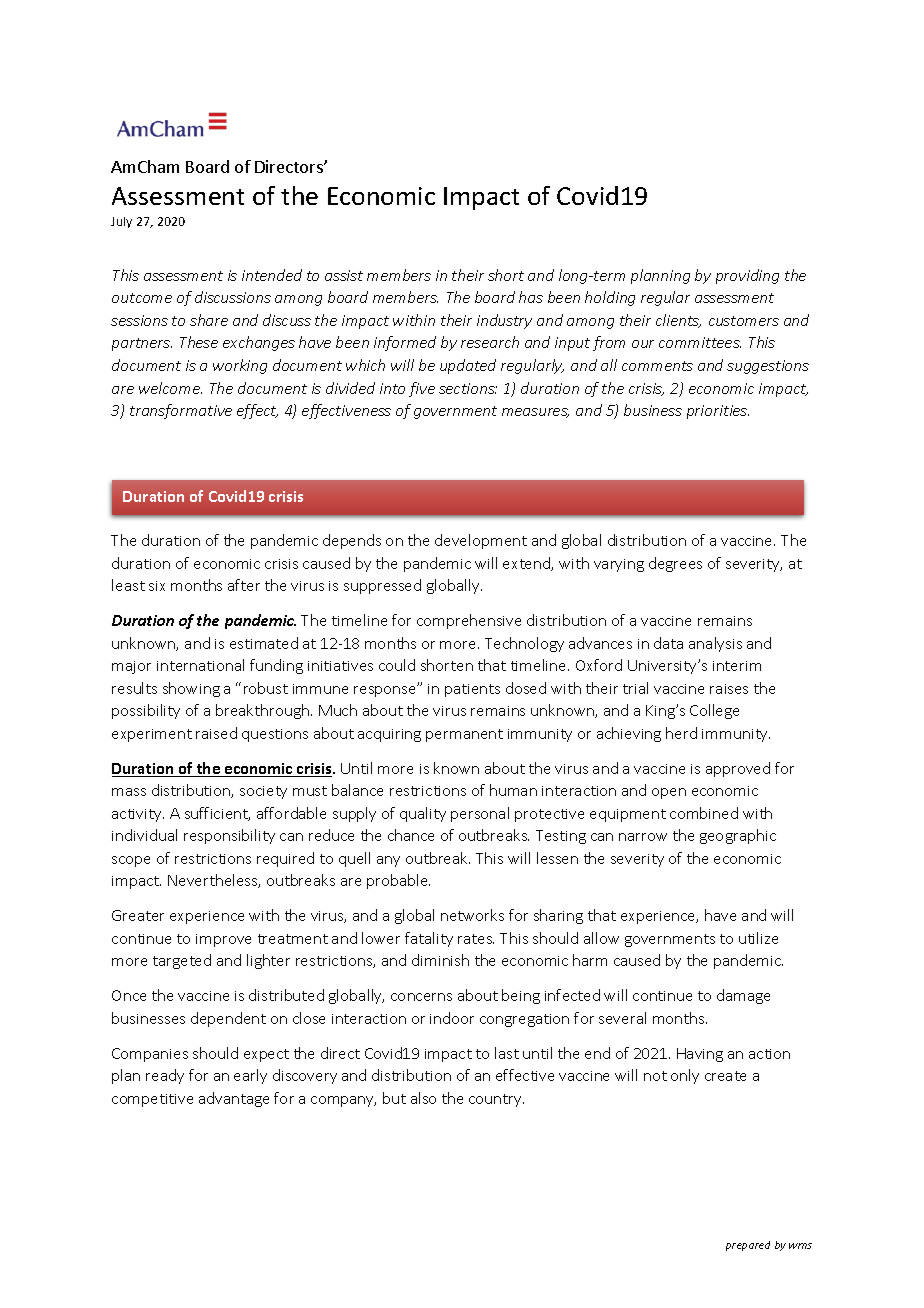 The height and width of the screenshot is (1308, 924). I want to click on permanent, so click(464, 735).
